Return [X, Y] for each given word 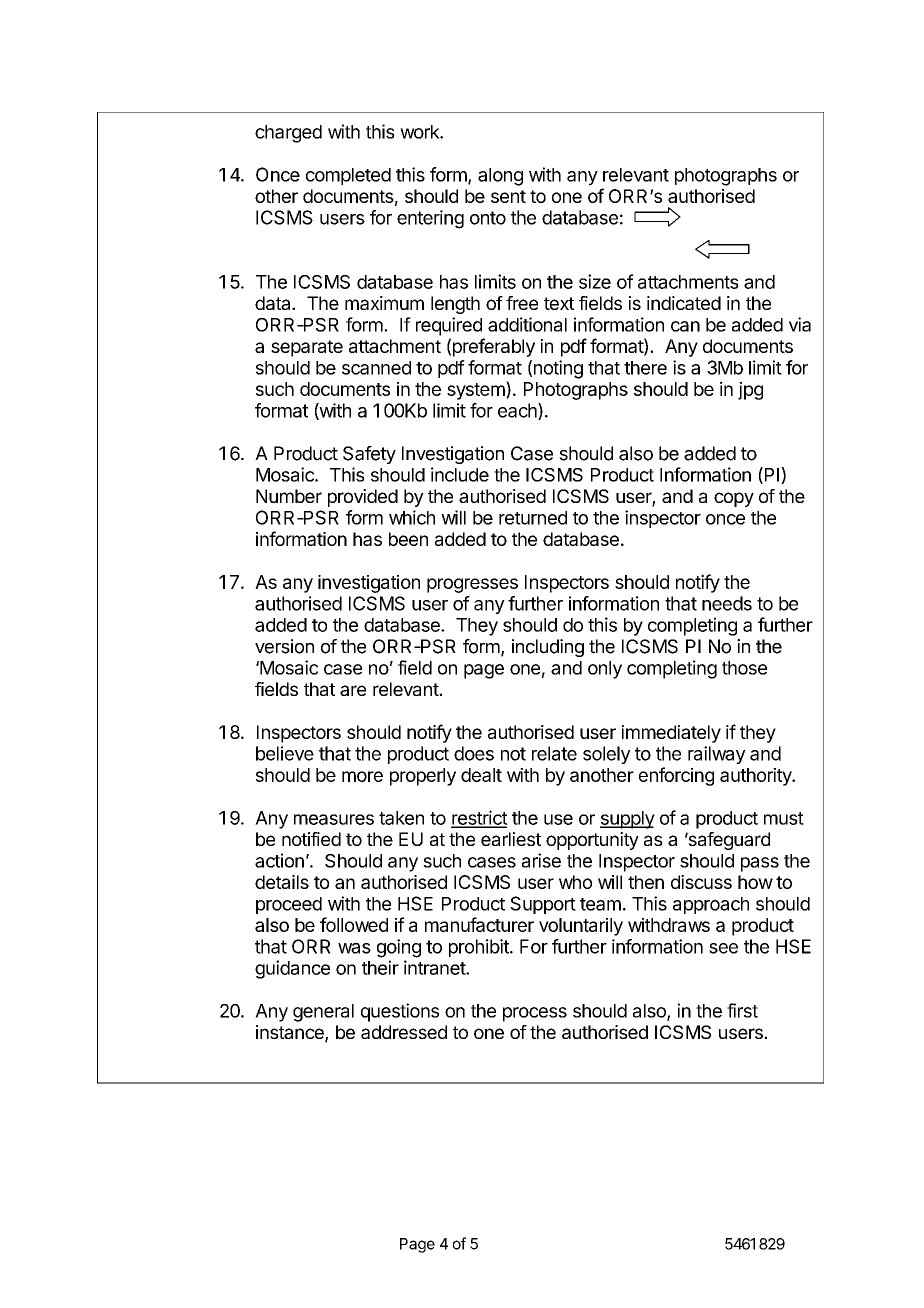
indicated [684, 303]
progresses [472, 585]
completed [348, 176]
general [323, 1013]
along [500, 177]
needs [727, 603]
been [408, 539]
